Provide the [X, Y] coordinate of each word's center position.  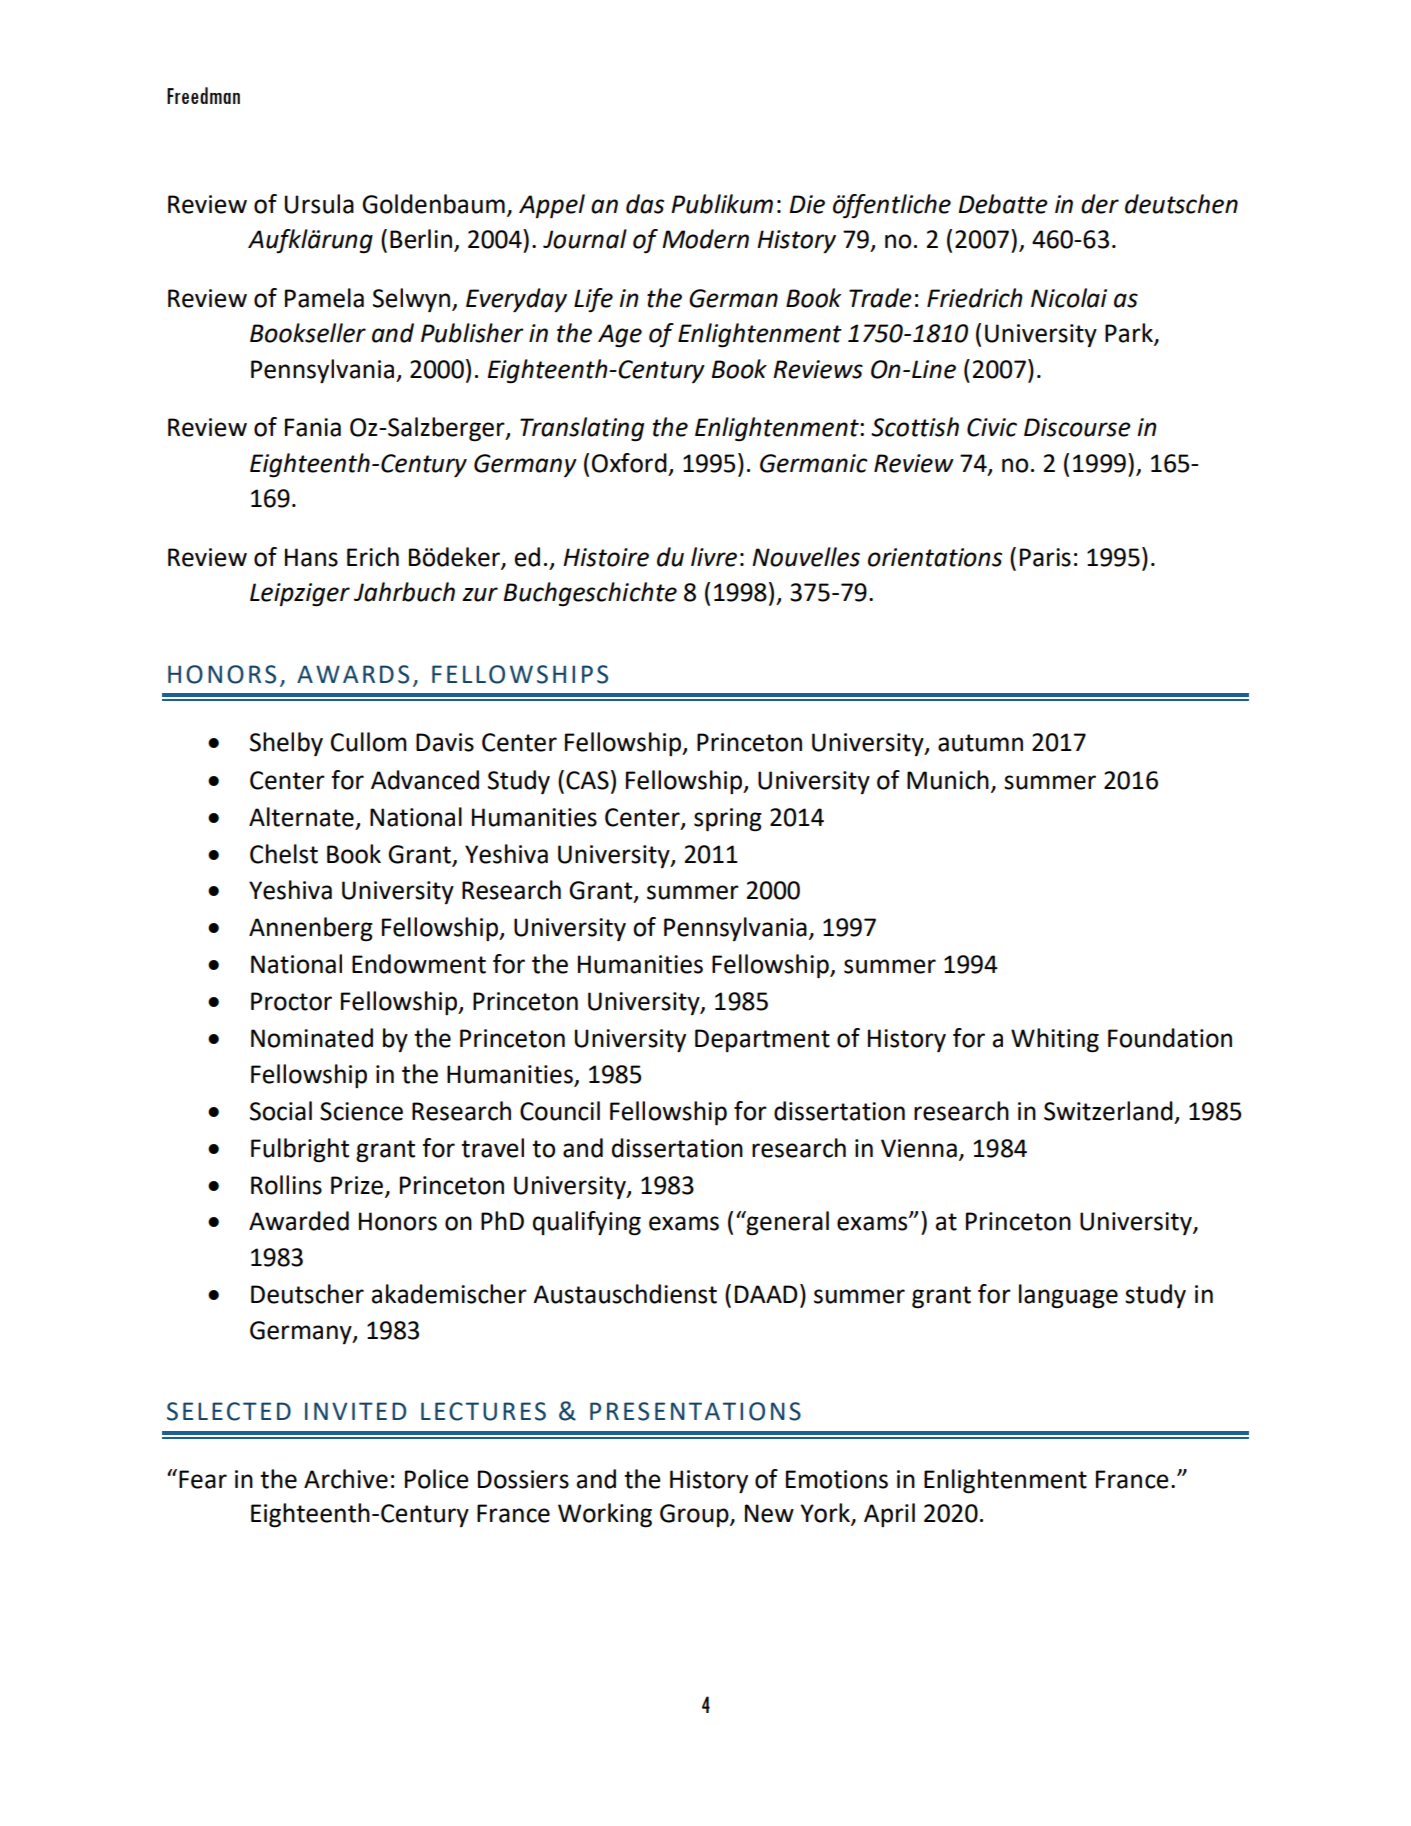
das [645, 204]
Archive [346, 1479]
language [1068, 1296]
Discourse [1077, 427]
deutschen [1181, 204]
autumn [980, 743]
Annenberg [311, 929]
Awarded [299, 1221]
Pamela [324, 298]
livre [714, 557]
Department [762, 1040]
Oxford [629, 463]
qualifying [587, 1223]
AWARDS [353, 674]
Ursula [319, 204]
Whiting [1055, 1040]
